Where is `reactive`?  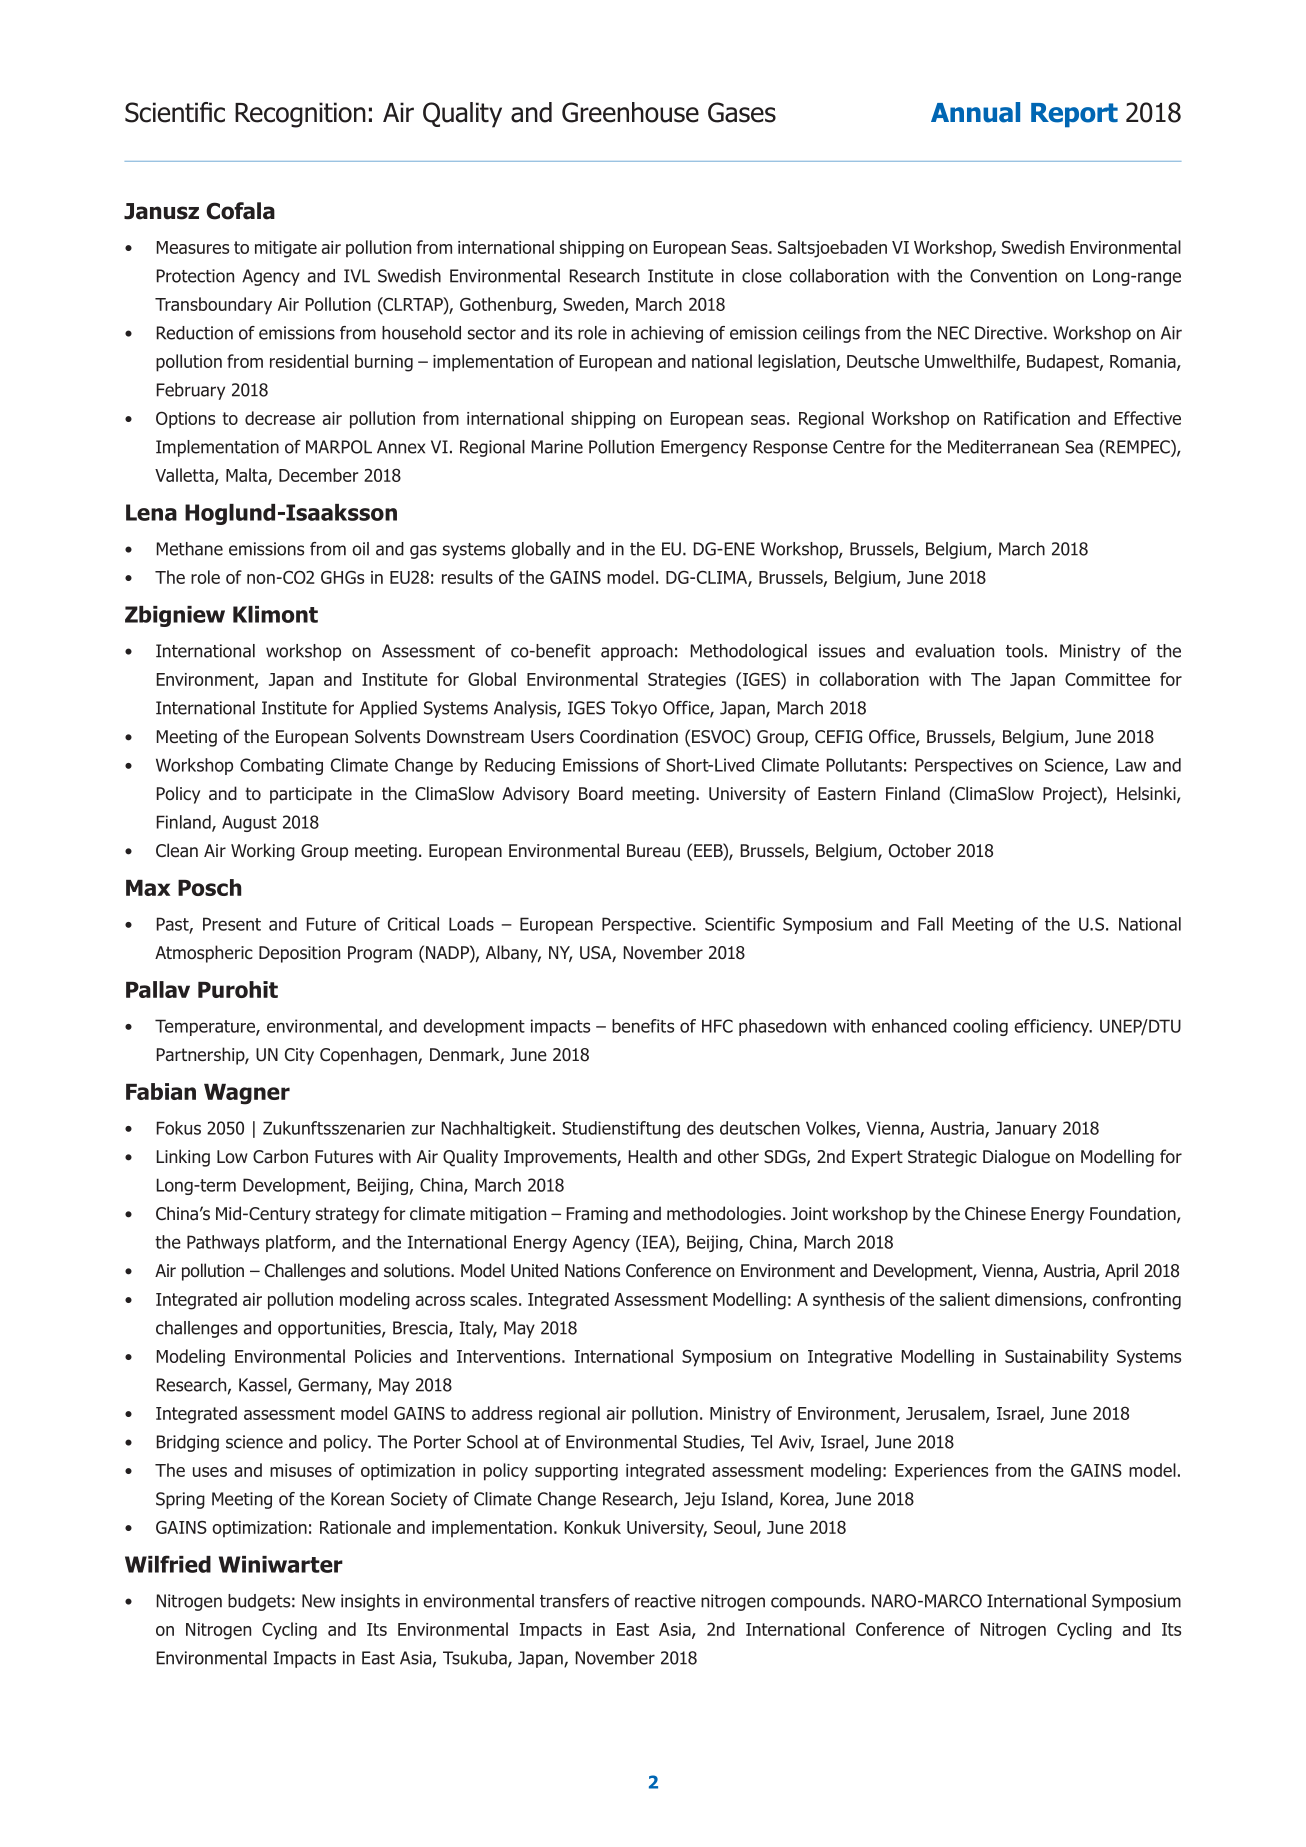
reactive is located at coordinates (665, 1601).
